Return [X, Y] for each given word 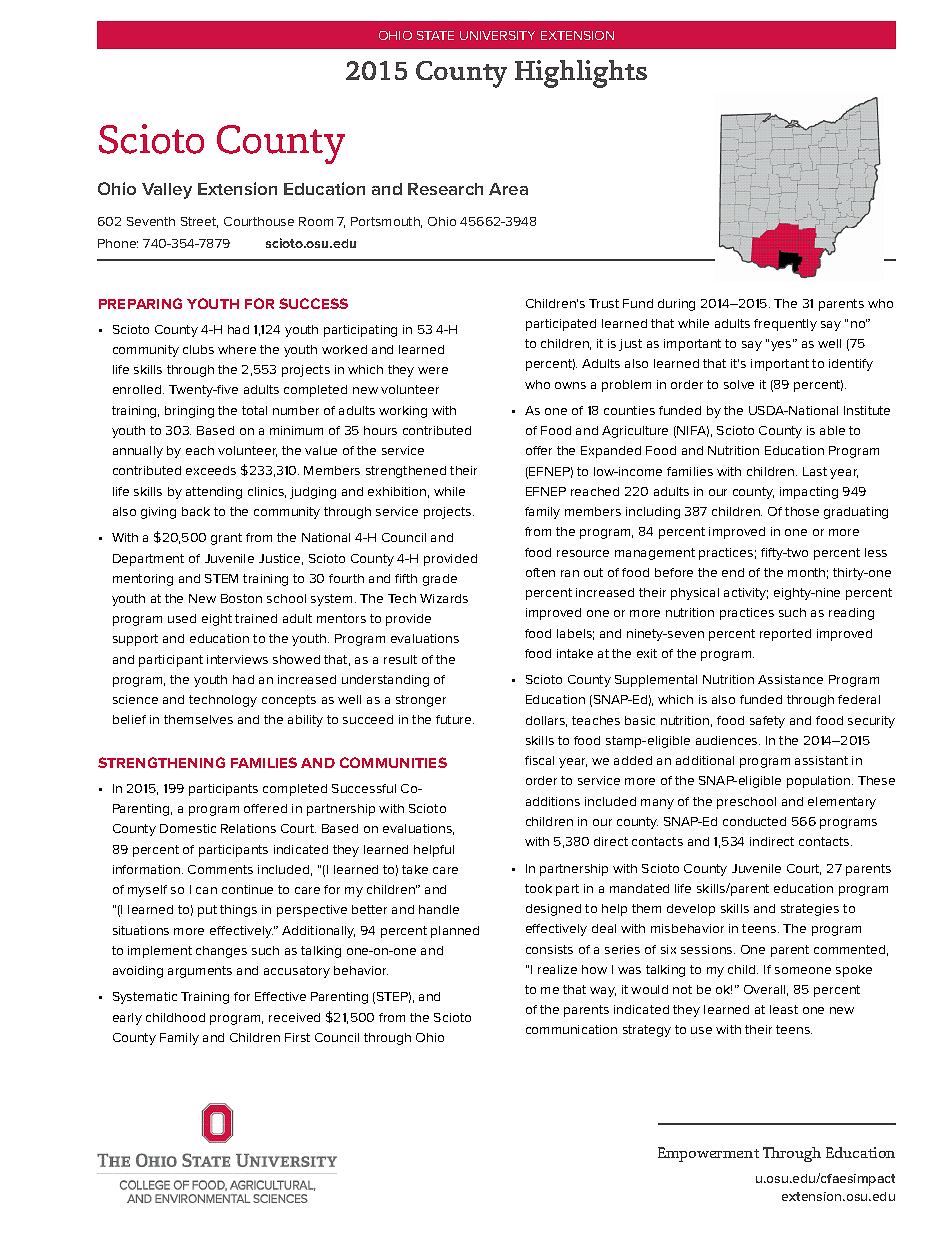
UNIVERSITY [497, 35]
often [540, 572]
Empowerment [708, 1154]
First [297, 1037]
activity [746, 594]
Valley [167, 191]
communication [571, 1029]
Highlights [581, 74]
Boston [241, 598]
